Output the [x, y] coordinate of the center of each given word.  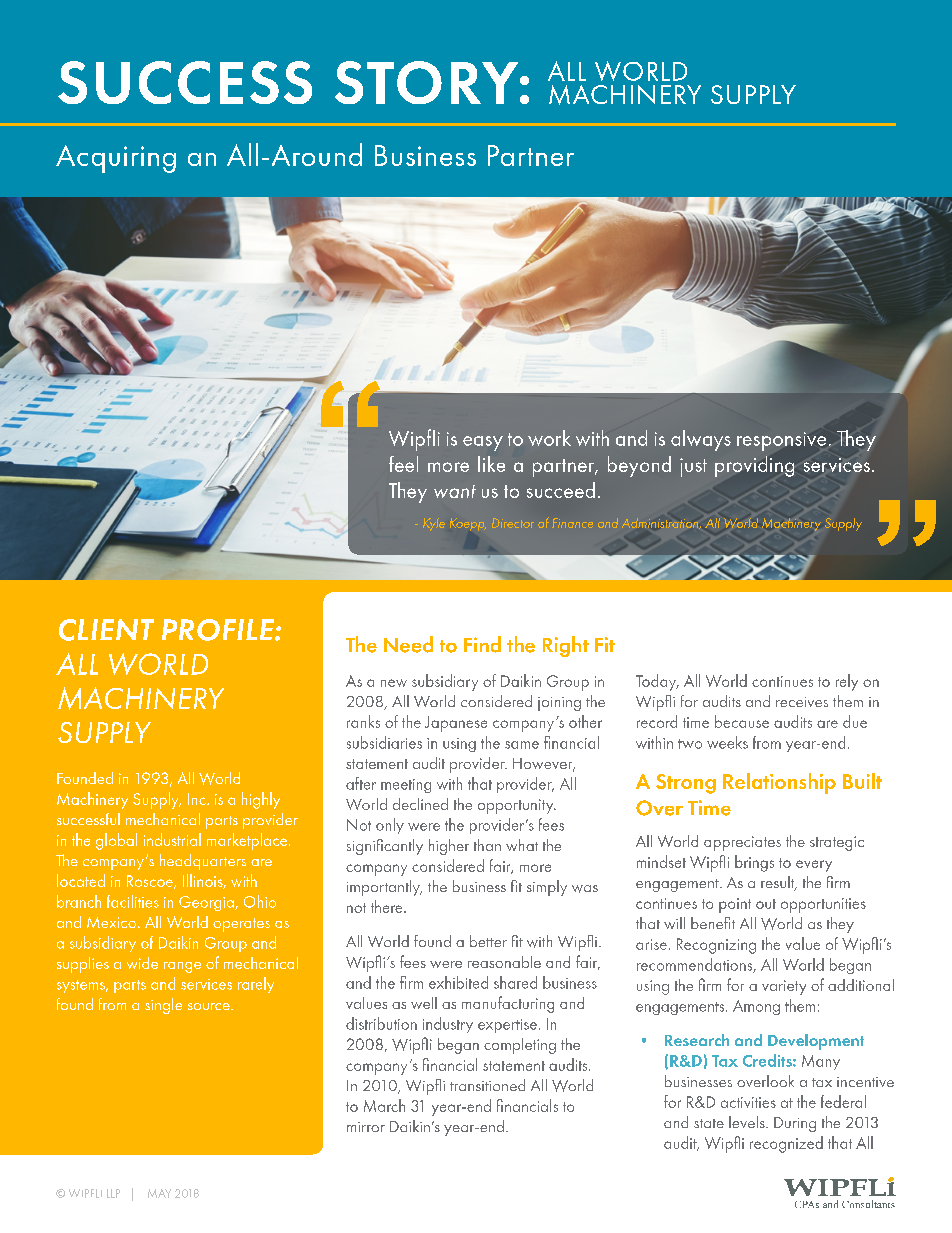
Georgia [207, 903]
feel [403, 464]
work [549, 438]
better [488, 941]
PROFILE [219, 630]
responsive [781, 441]
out [766, 904]
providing [754, 466]
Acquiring [116, 159]
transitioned [487, 1085]
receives [802, 702]
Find [482, 644]
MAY [159, 1193]
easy [483, 443]
